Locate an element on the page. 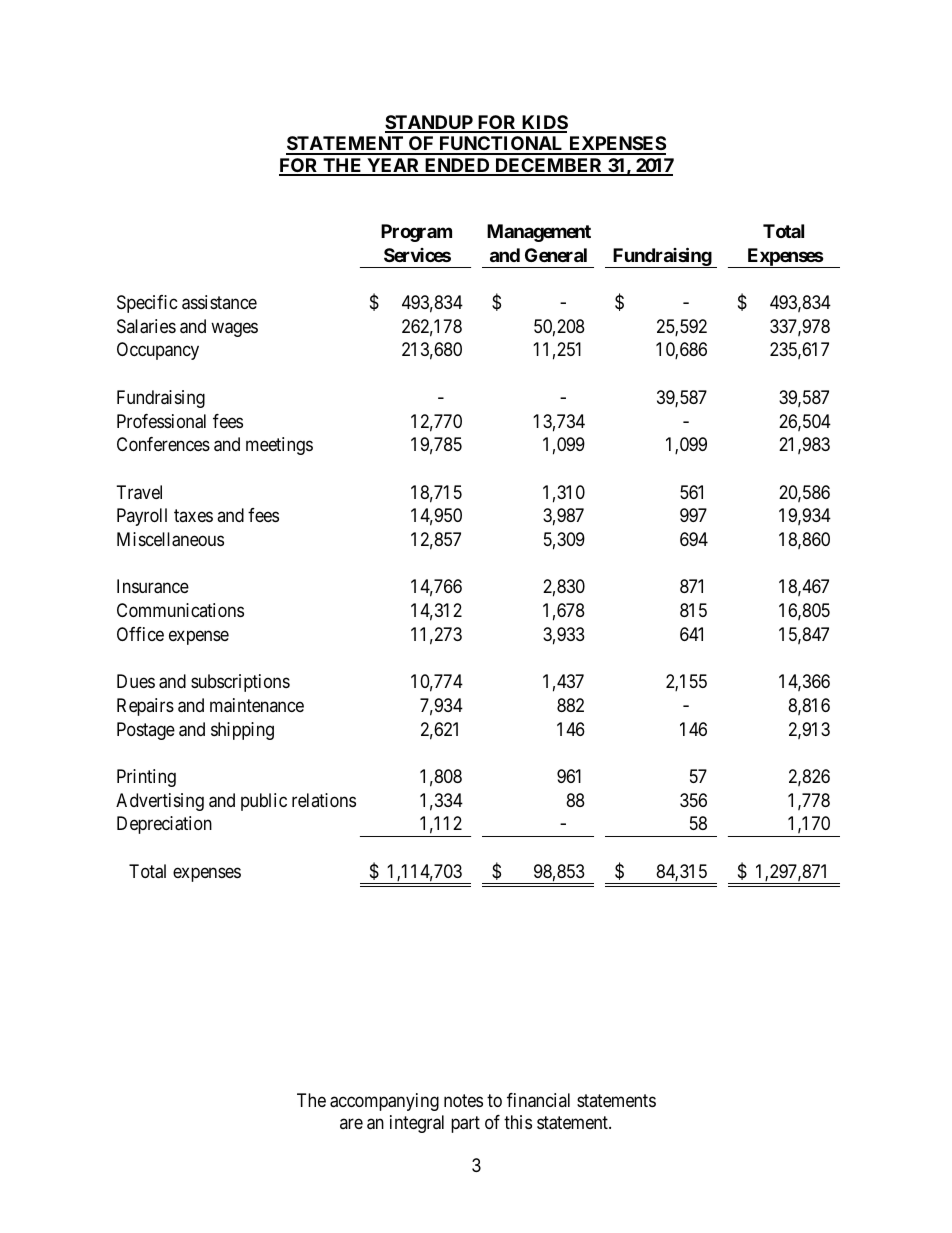 This document has height=1233, width=952. assistance is located at coordinates (219, 302).
